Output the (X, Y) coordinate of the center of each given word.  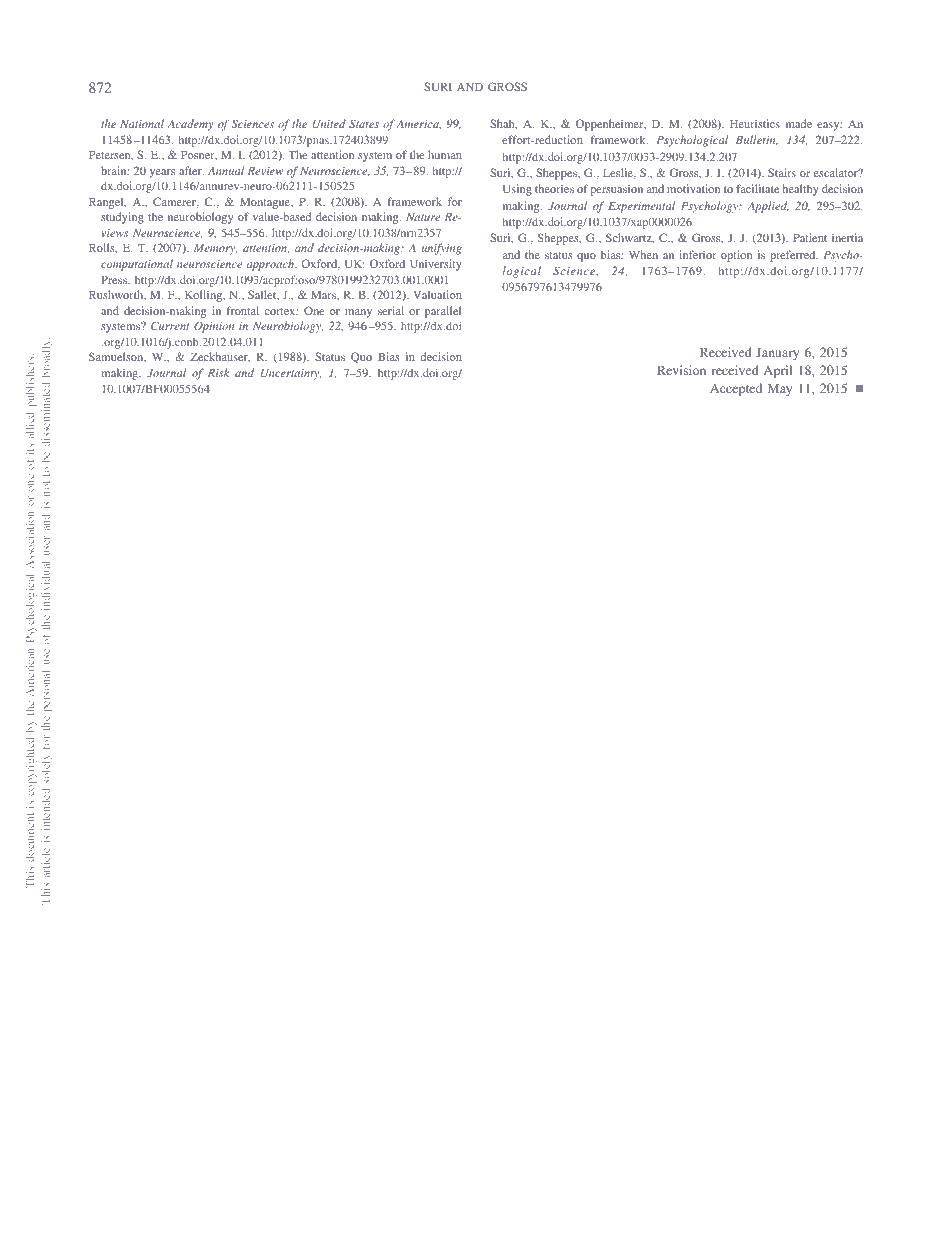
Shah (503, 124)
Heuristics (755, 123)
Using (517, 190)
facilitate (757, 188)
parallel (443, 312)
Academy (190, 125)
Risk (218, 372)
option (736, 256)
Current (170, 325)
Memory (215, 249)
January (777, 353)
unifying (442, 249)
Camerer (176, 202)
